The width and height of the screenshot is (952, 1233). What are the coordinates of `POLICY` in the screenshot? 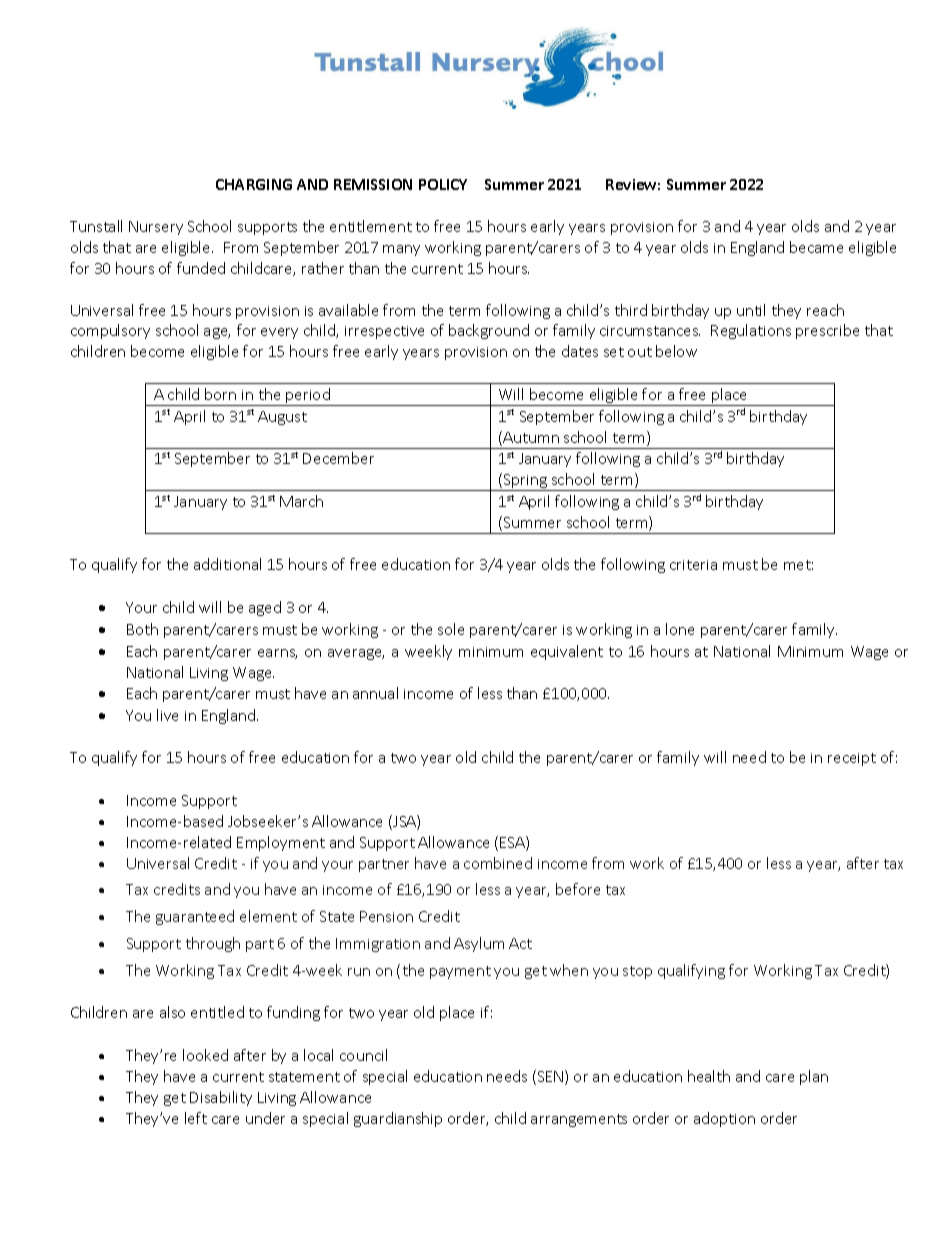 It's located at (443, 184).
